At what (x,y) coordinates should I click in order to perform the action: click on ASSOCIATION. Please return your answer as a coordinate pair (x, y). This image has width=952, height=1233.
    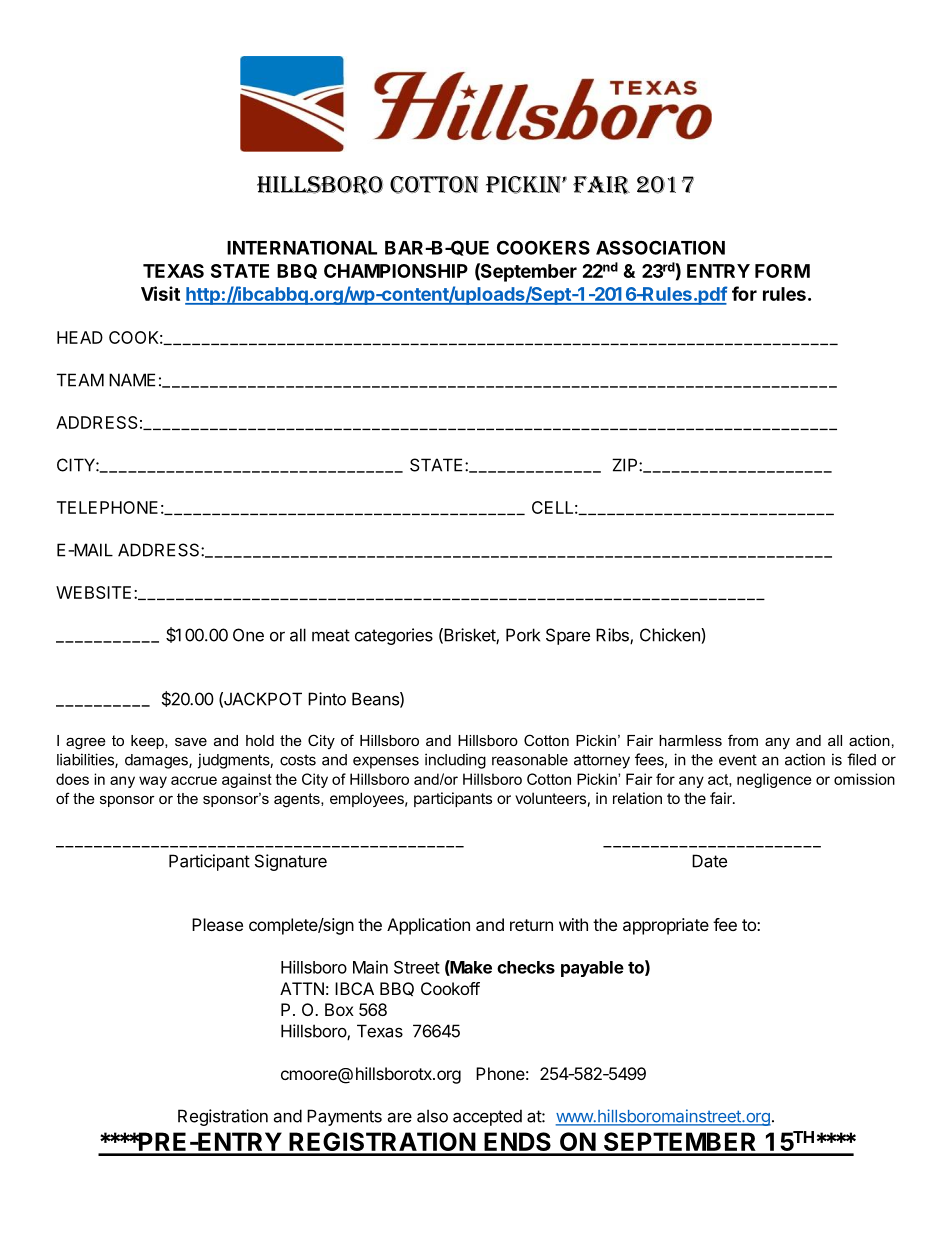
    Looking at the image, I should click on (660, 247).
